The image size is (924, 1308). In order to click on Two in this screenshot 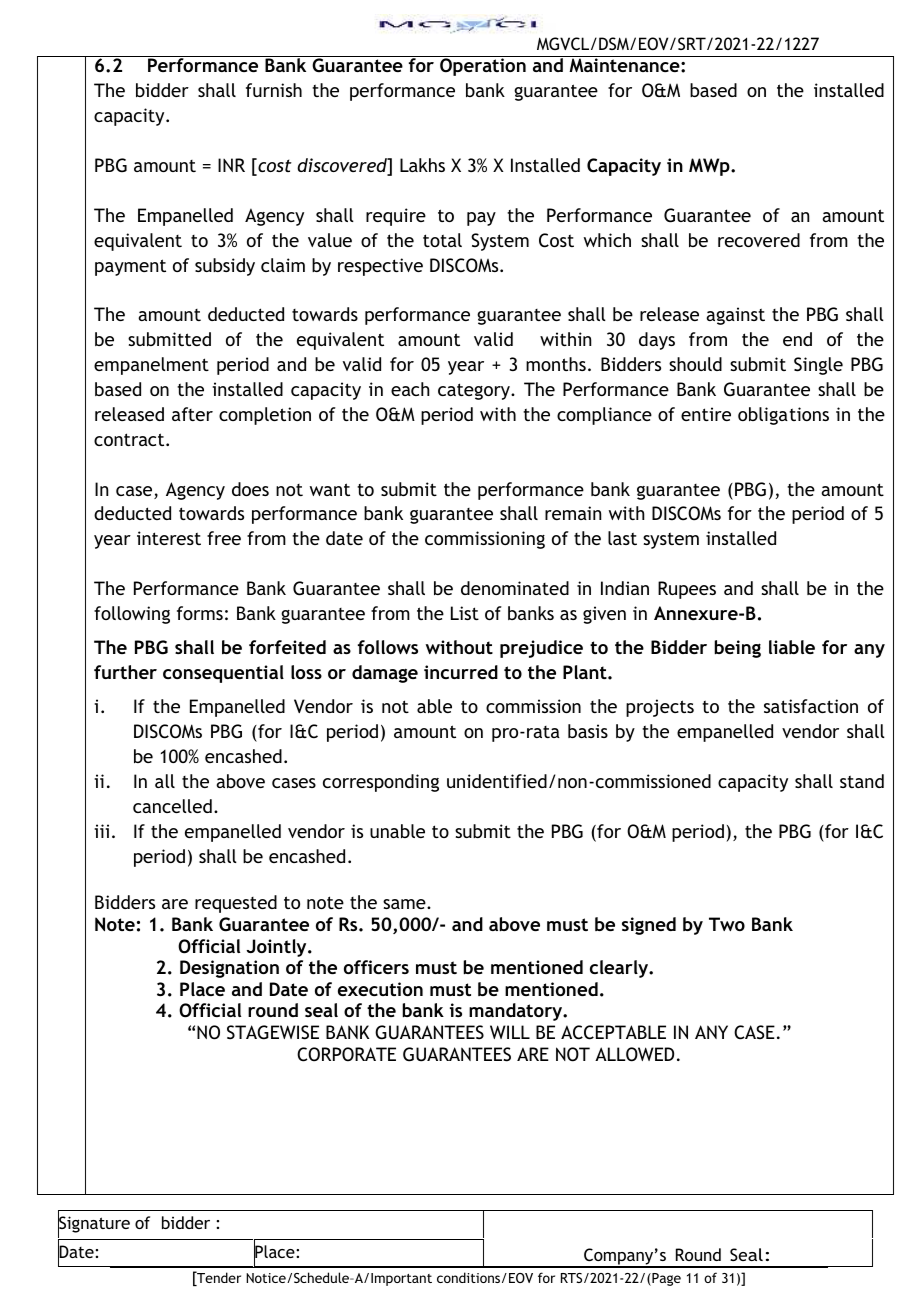, I will do `click(727, 924)`.
